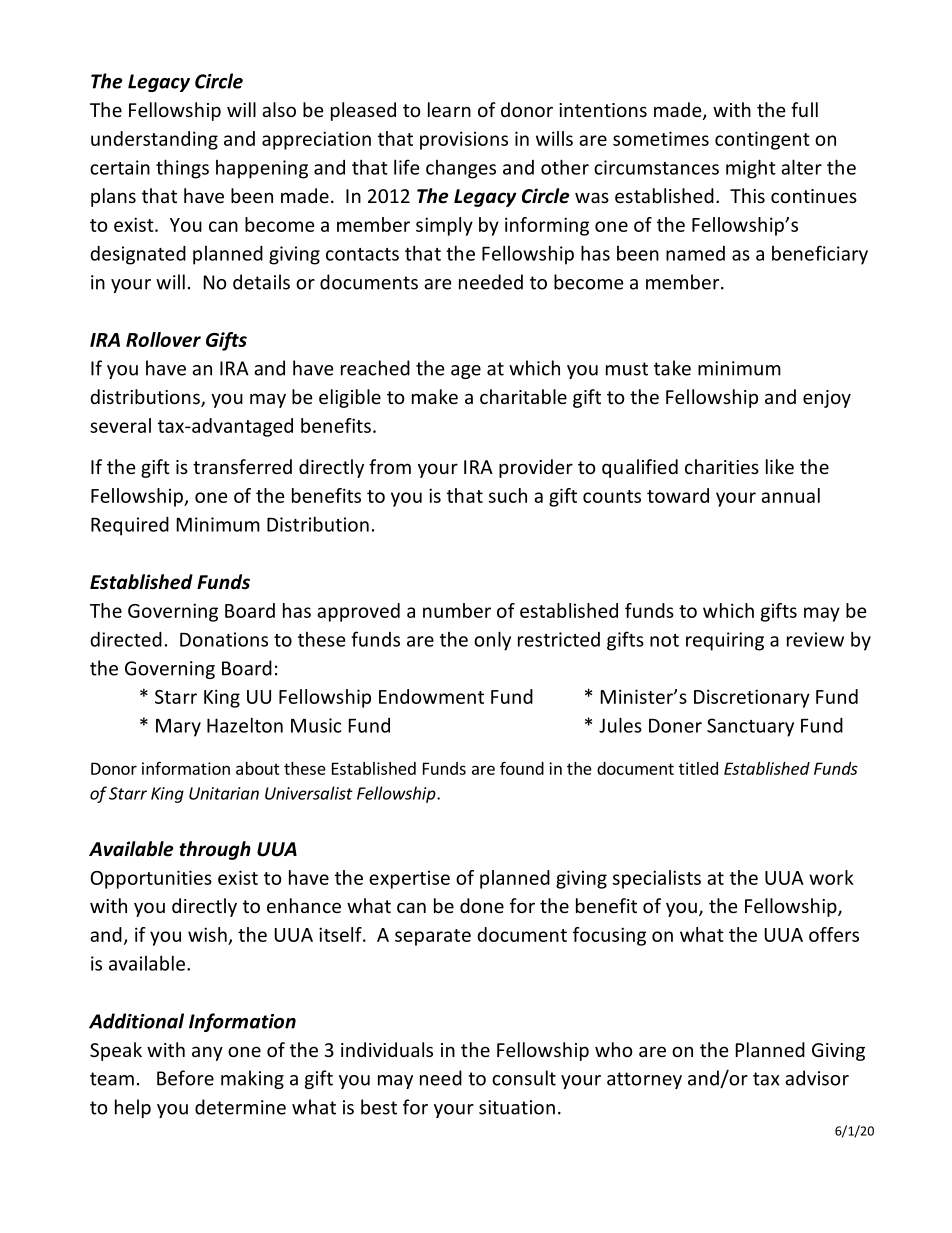  Describe the element at coordinates (464, 140) in the screenshot. I see `provisions` at that location.
